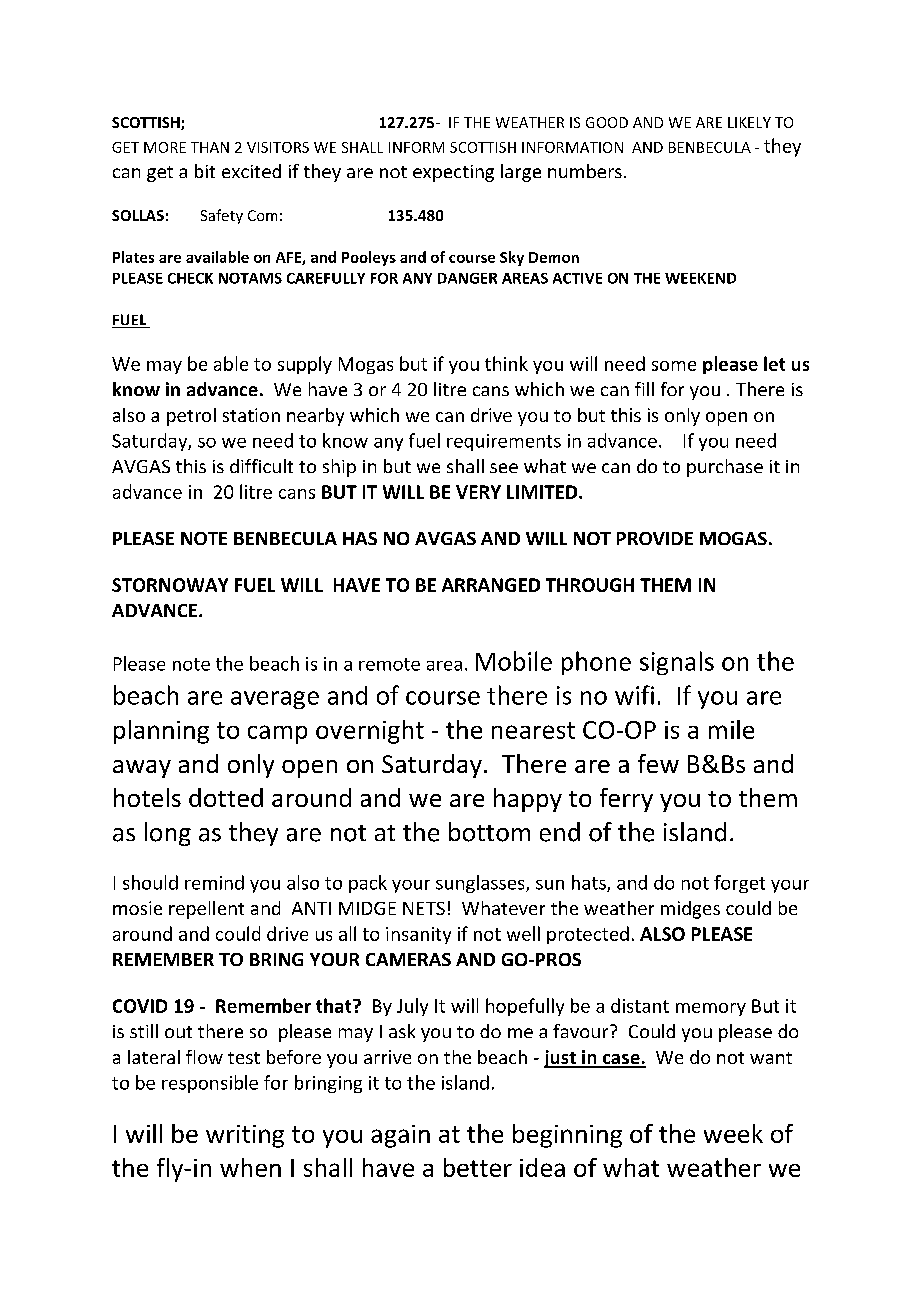  Describe the element at coordinates (725, 468) in the screenshot. I see `purchase` at that location.
